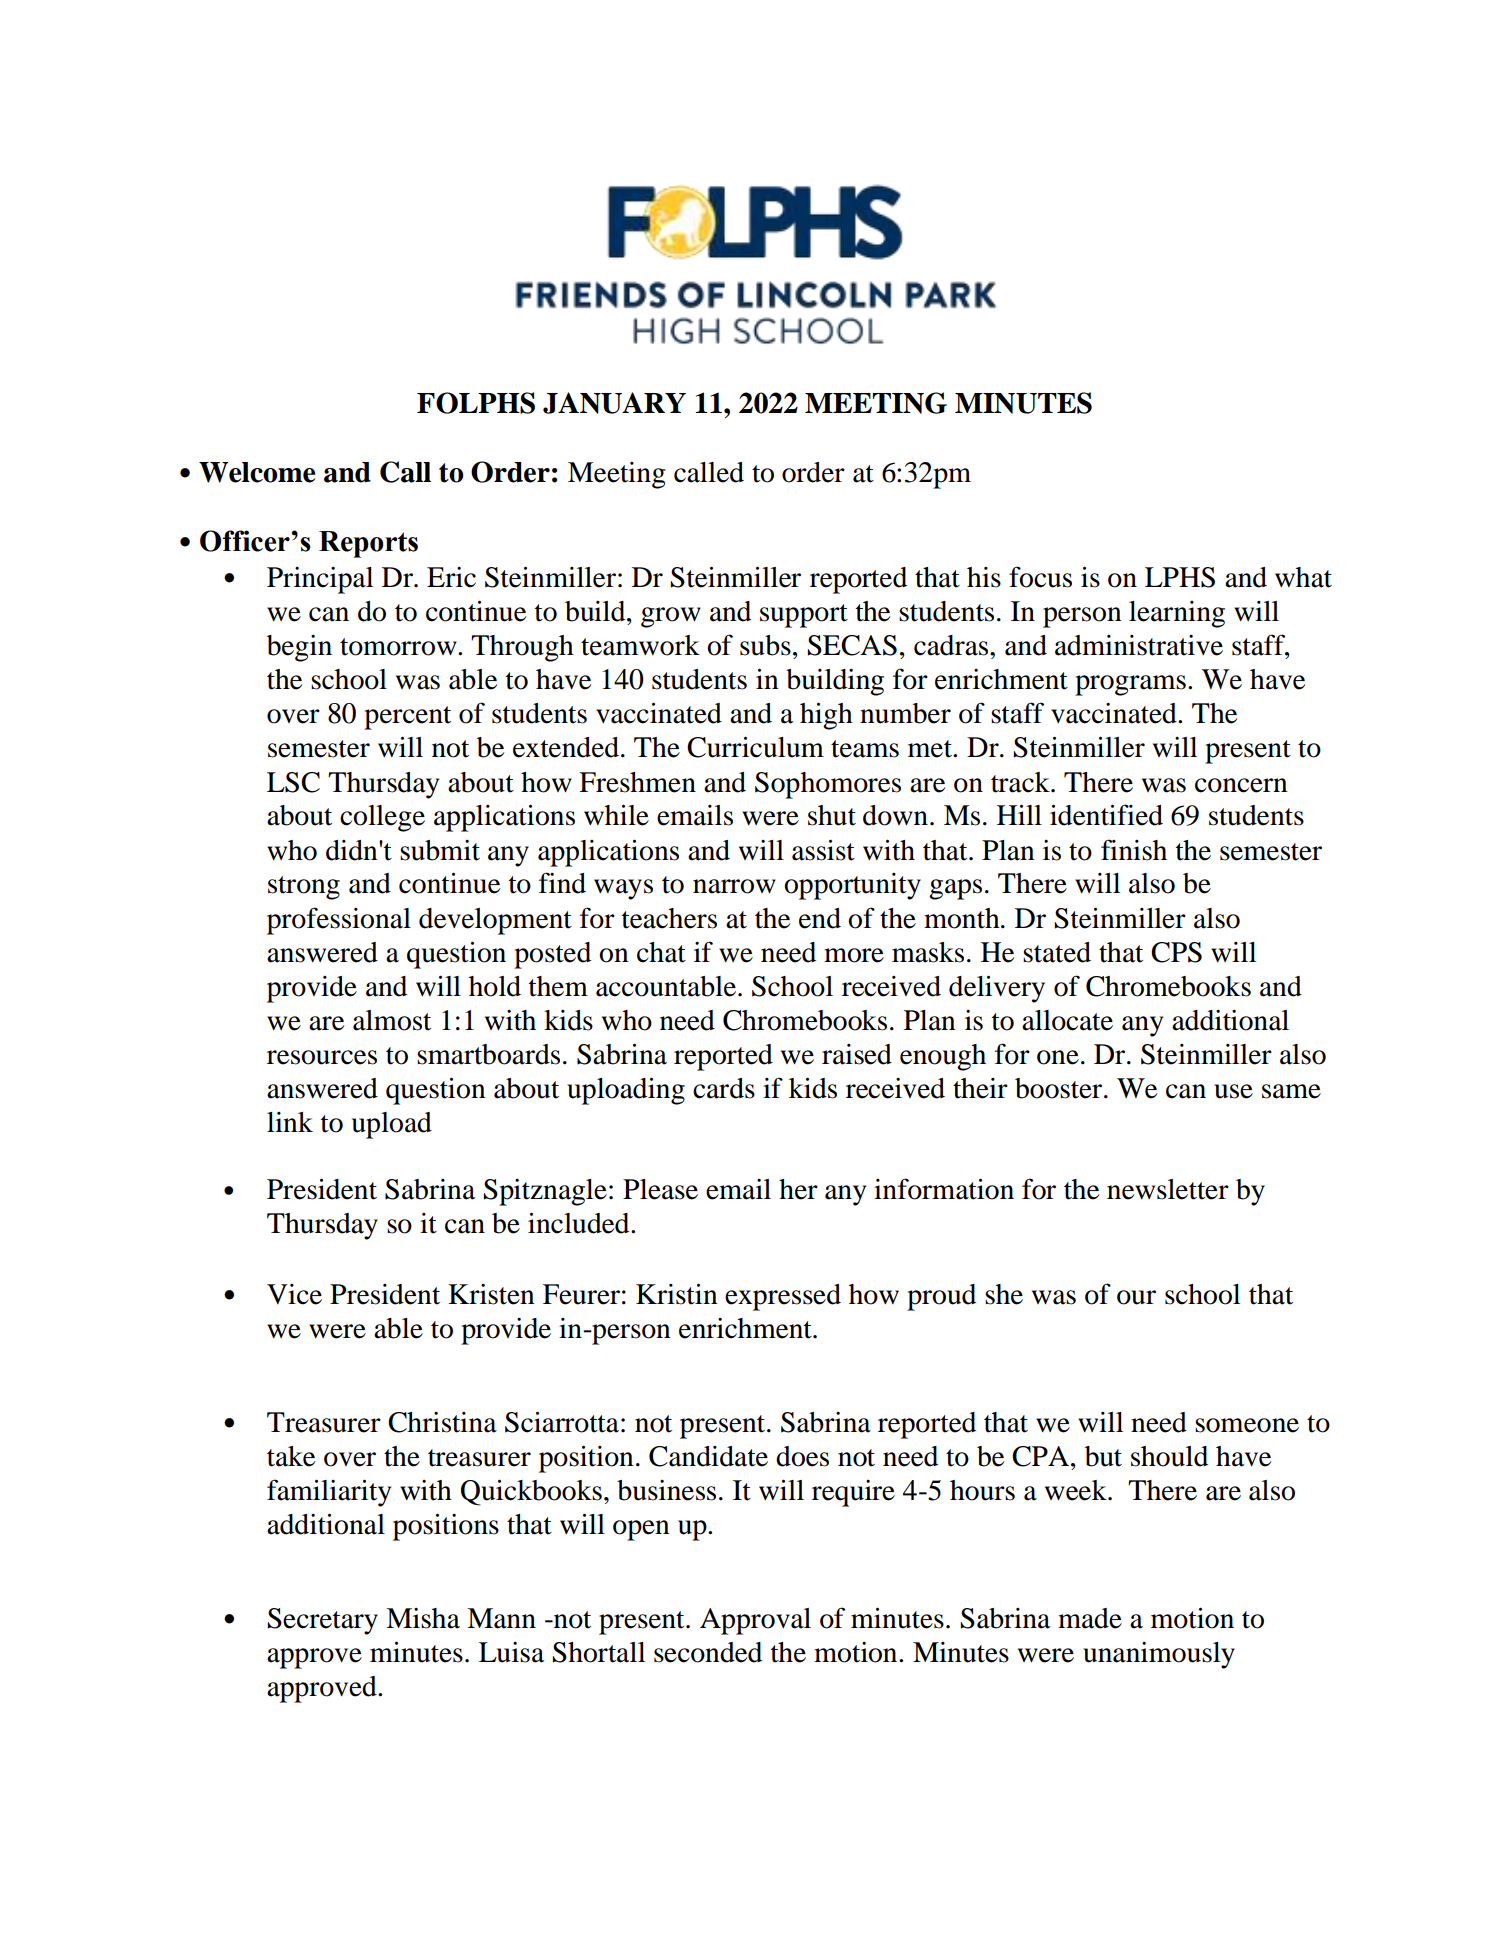 This document has height=1956, width=1511. What do you see at coordinates (614, 403) in the document?
I see `JANUARY` at bounding box center [614, 403].
